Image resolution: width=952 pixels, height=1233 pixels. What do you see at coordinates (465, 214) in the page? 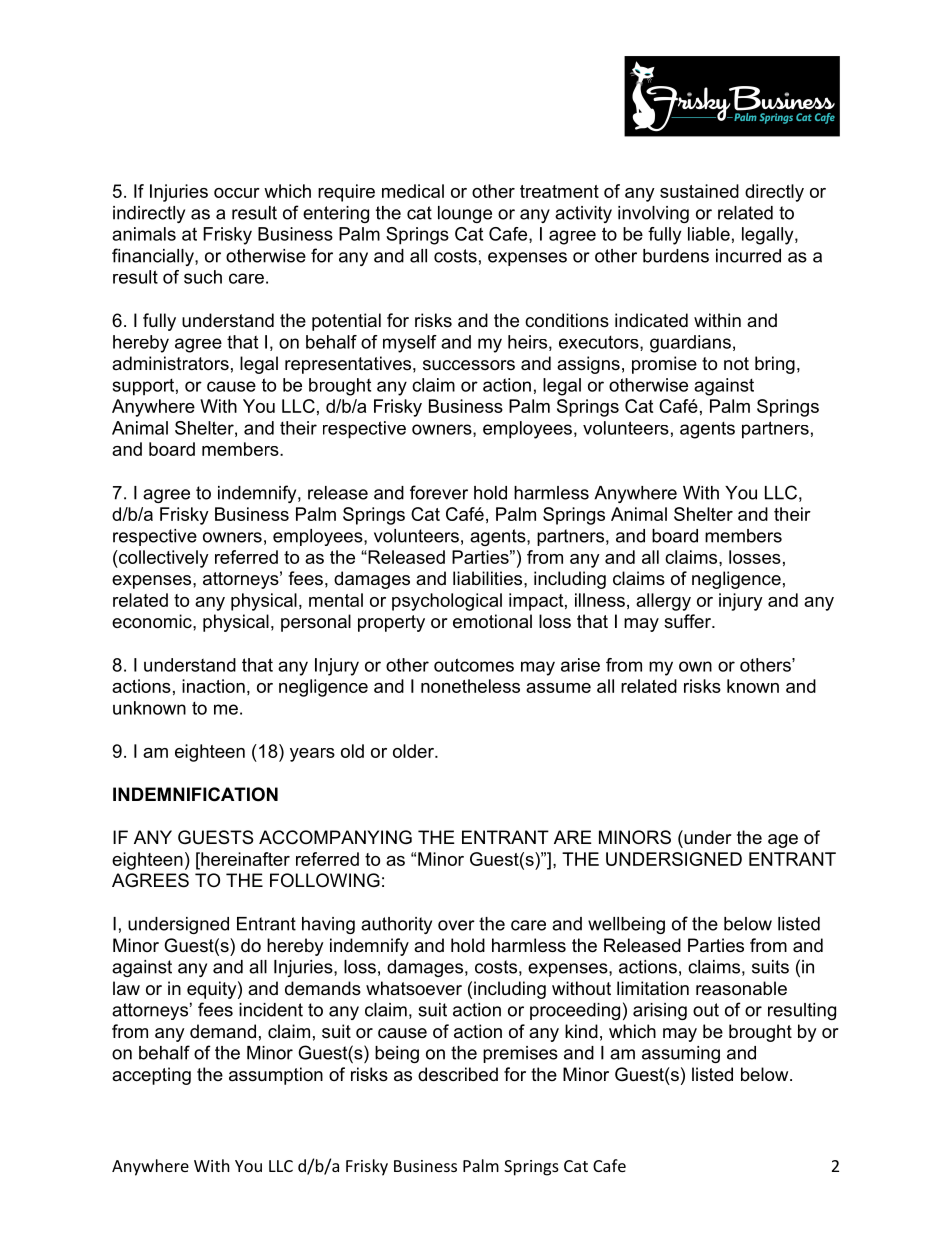
I see `lounge` at bounding box center [465, 214].
